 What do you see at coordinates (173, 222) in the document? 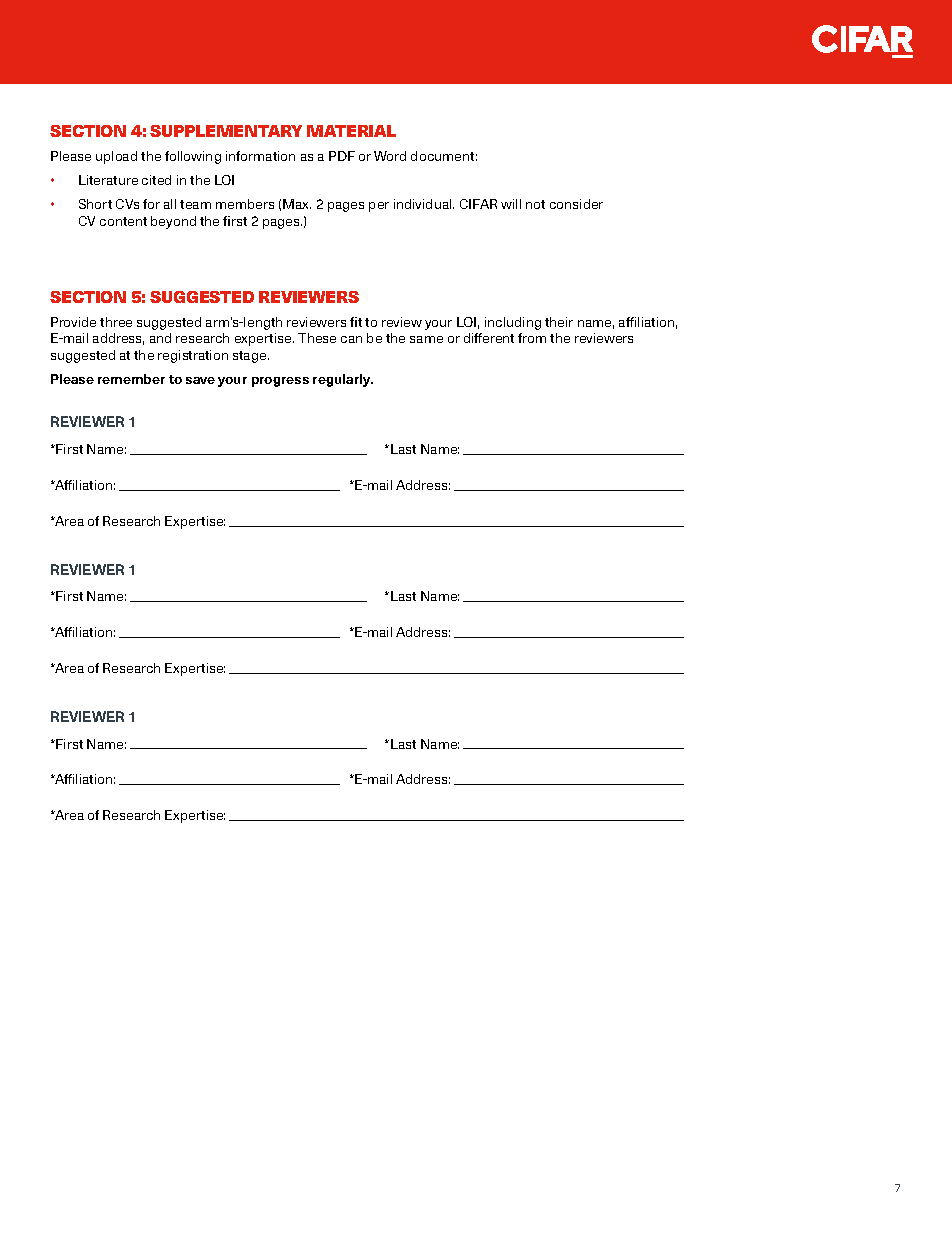
I see `beyond` at bounding box center [173, 222].
